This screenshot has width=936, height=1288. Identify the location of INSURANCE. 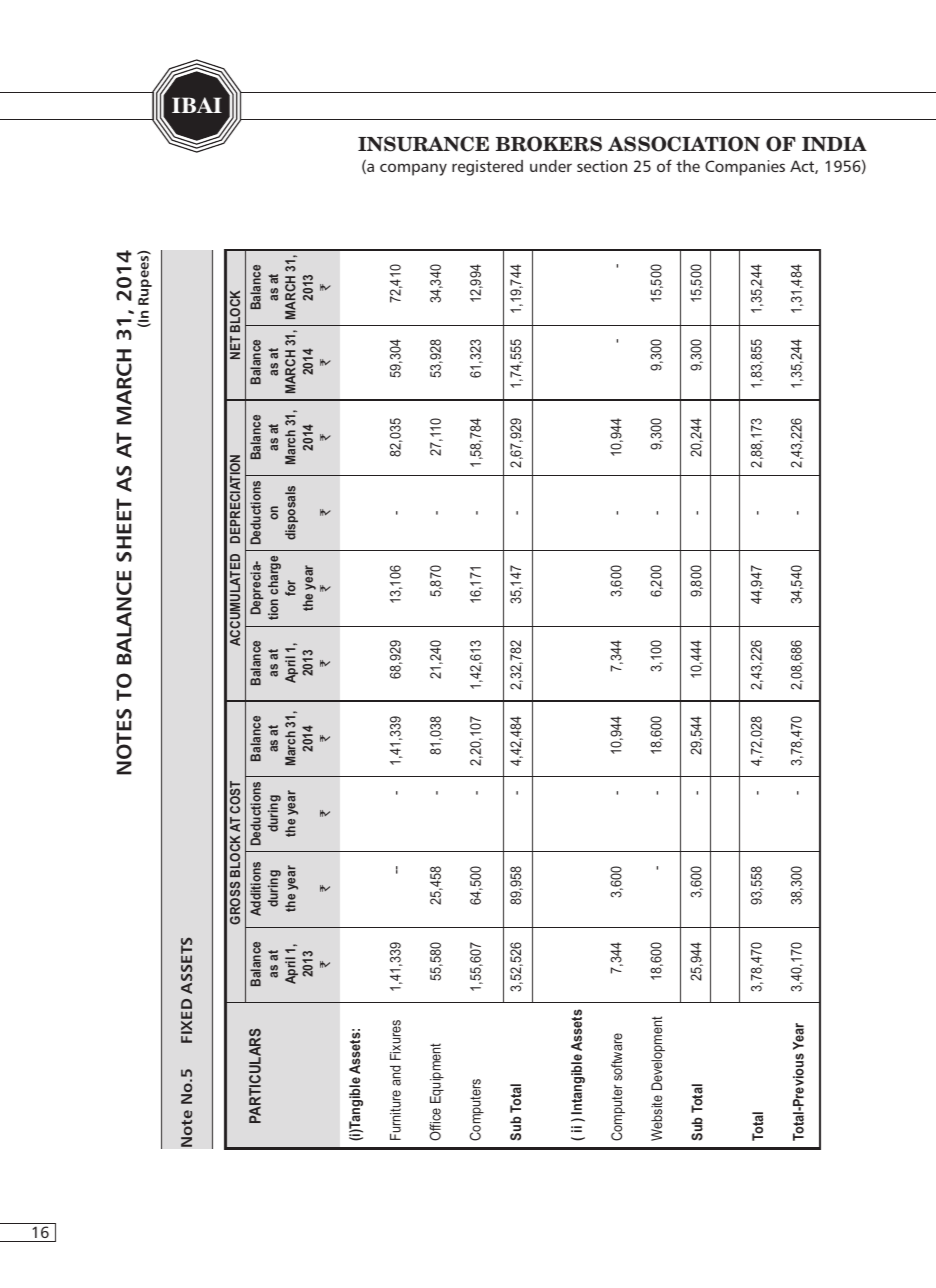
(423, 144).
